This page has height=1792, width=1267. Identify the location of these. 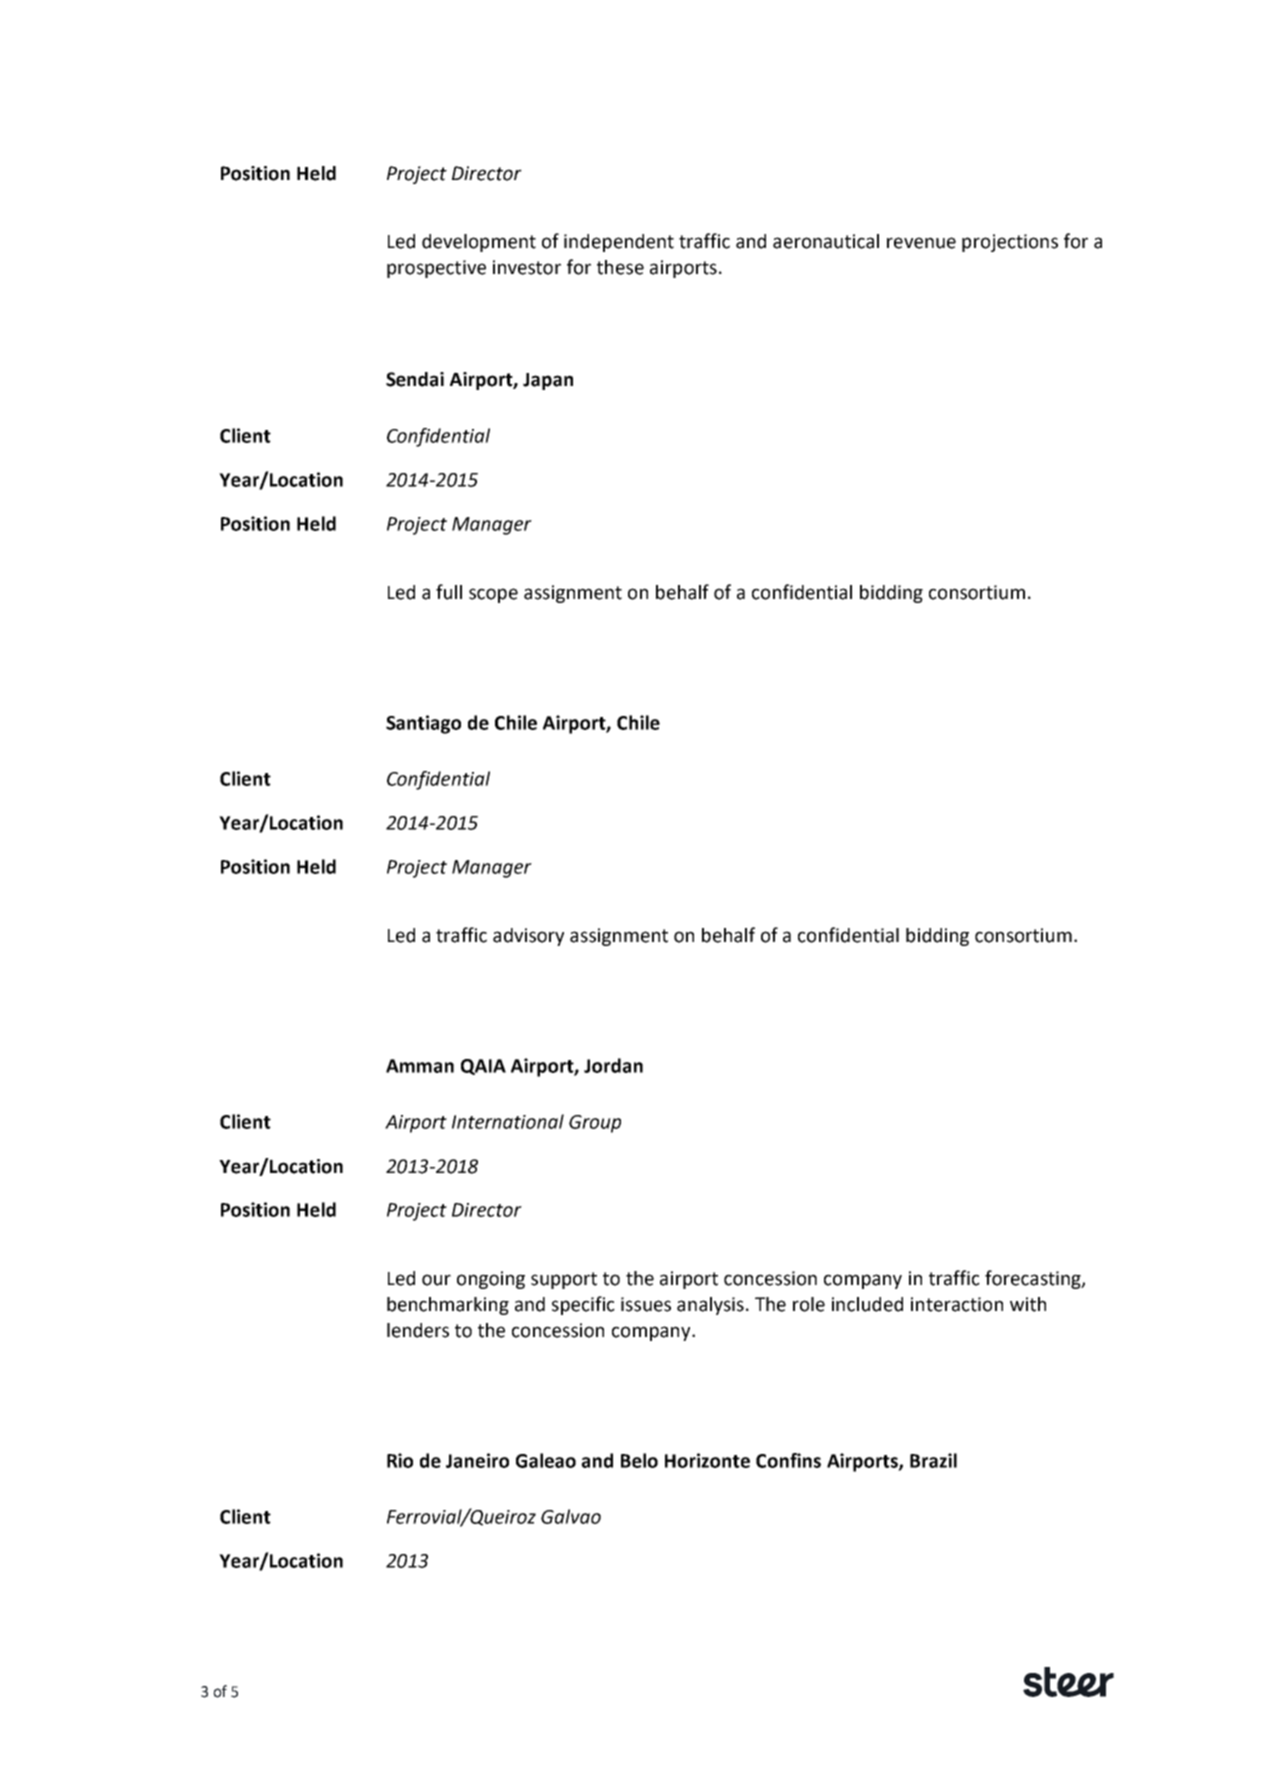
(620, 267).
